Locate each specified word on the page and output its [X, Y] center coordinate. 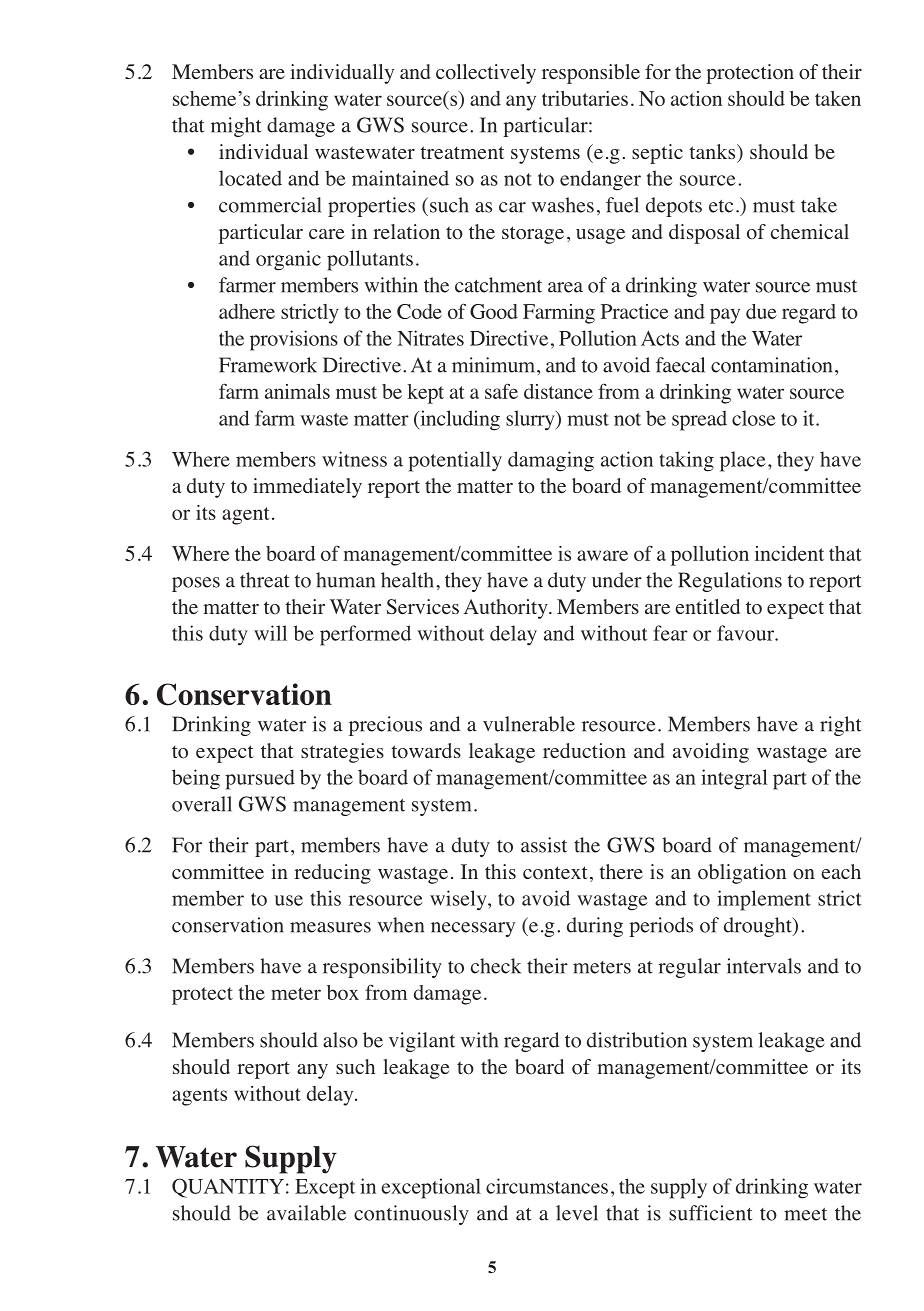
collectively [486, 74]
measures [330, 927]
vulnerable [529, 724]
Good [494, 311]
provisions [294, 340]
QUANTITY [228, 1188]
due [761, 311]
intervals [764, 966]
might [236, 127]
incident [789, 553]
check [496, 966]
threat [264, 580]
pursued [260, 779]
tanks [713, 151]
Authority [507, 609]
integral [734, 779]
